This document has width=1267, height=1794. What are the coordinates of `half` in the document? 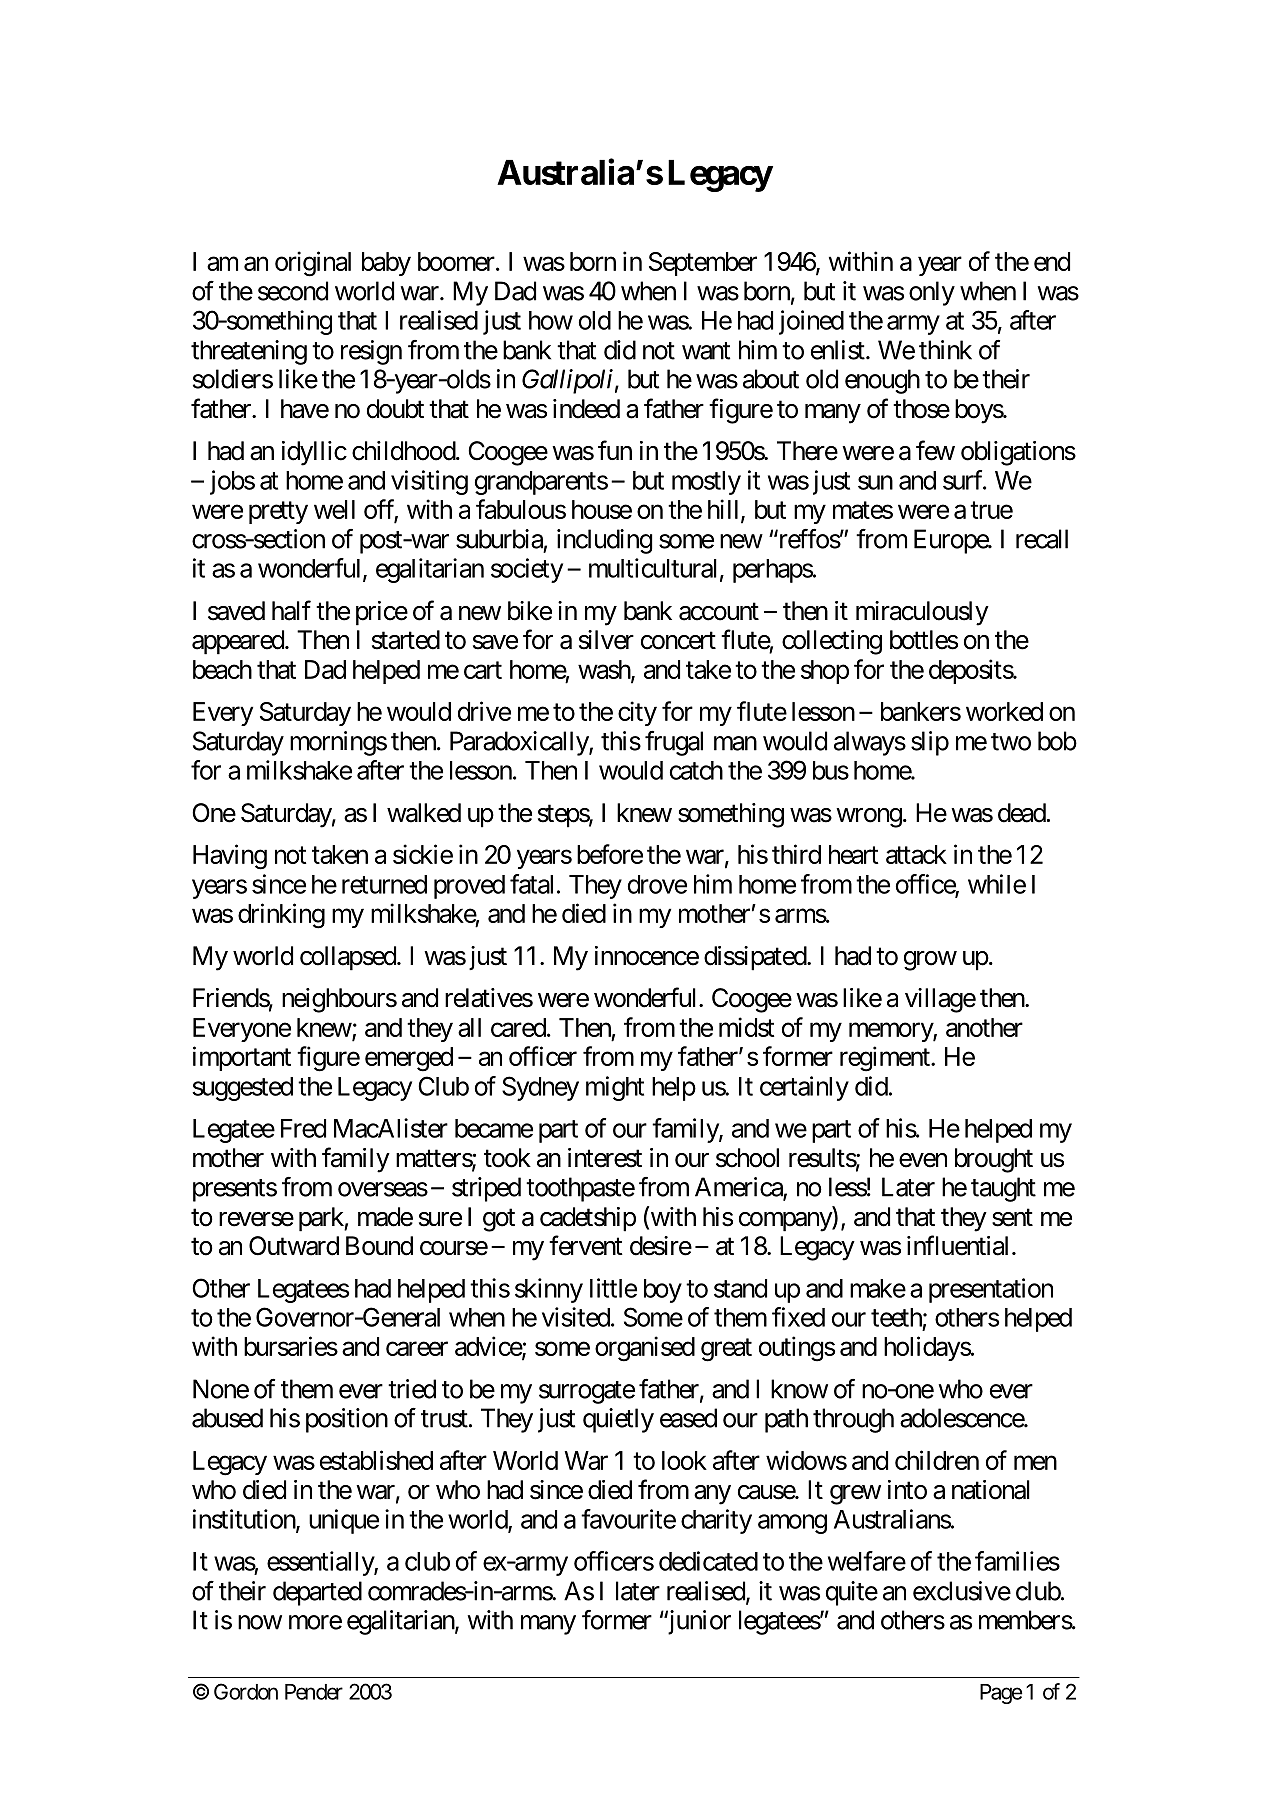 It's located at (291, 610).
